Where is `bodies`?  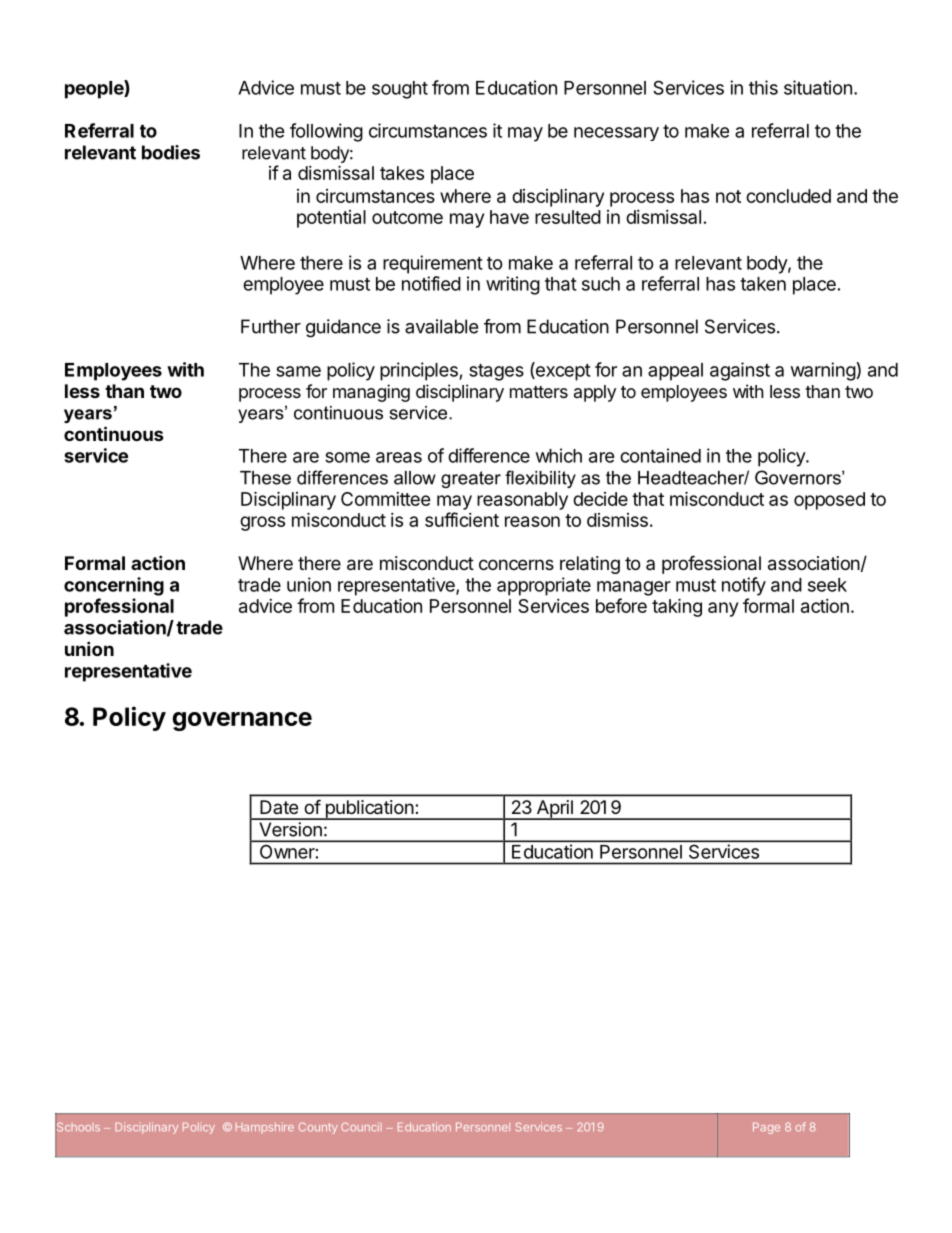 bodies is located at coordinates (171, 152).
